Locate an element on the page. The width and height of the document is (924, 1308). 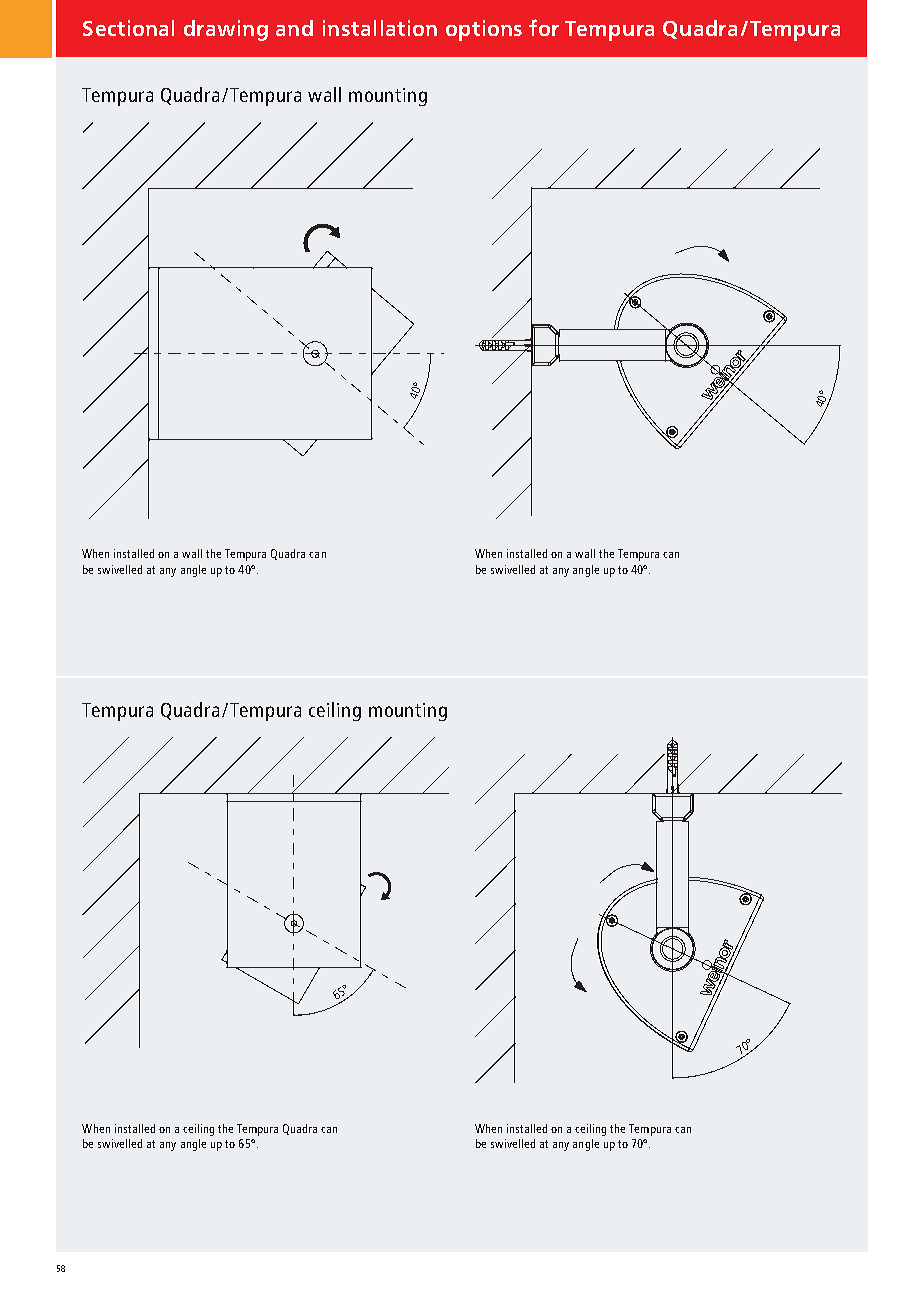
and is located at coordinates (294, 28).
